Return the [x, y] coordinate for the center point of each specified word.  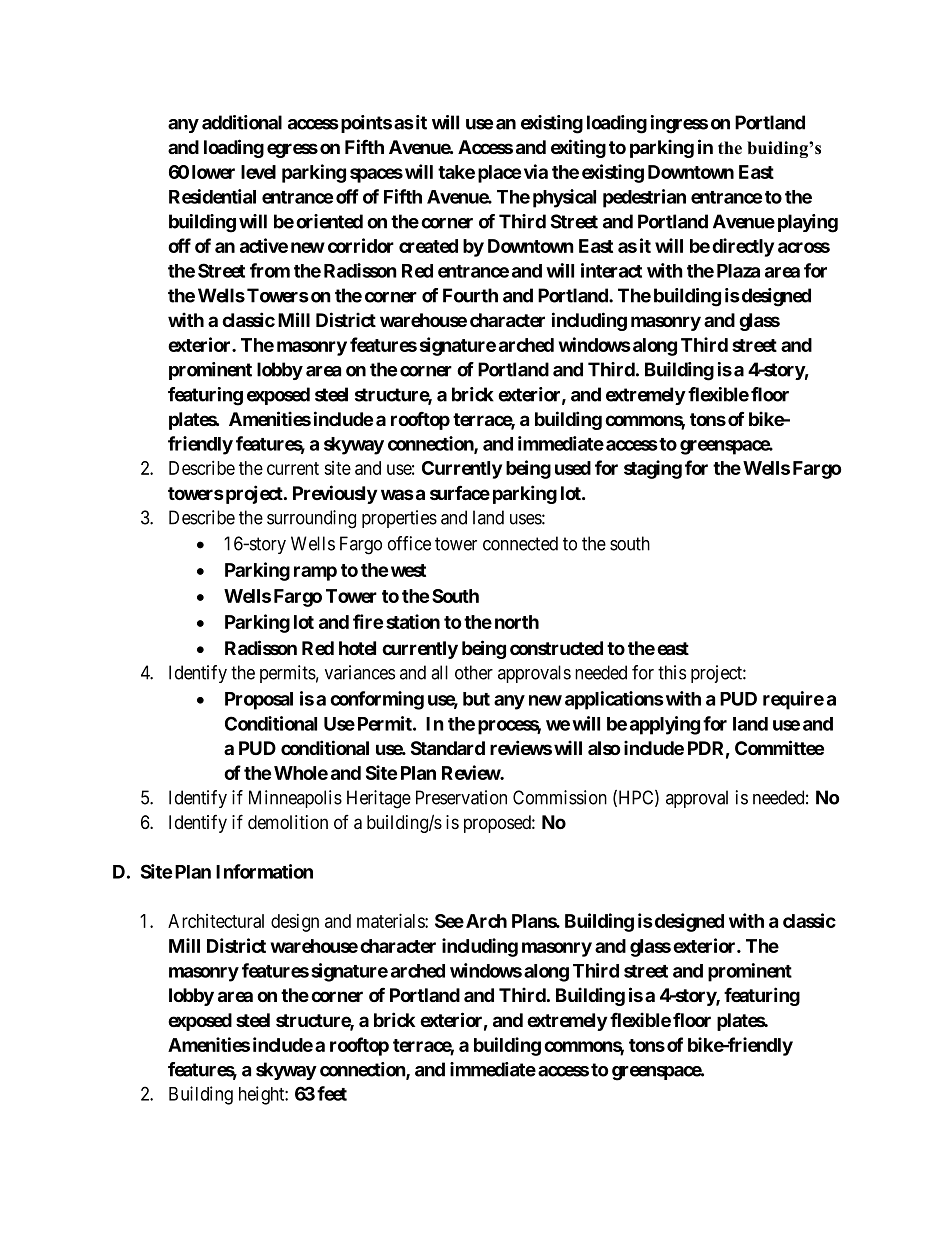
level [258, 172]
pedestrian [644, 198]
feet [332, 1093]
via [536, 171]
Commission [560, 797]
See [449, 921]
